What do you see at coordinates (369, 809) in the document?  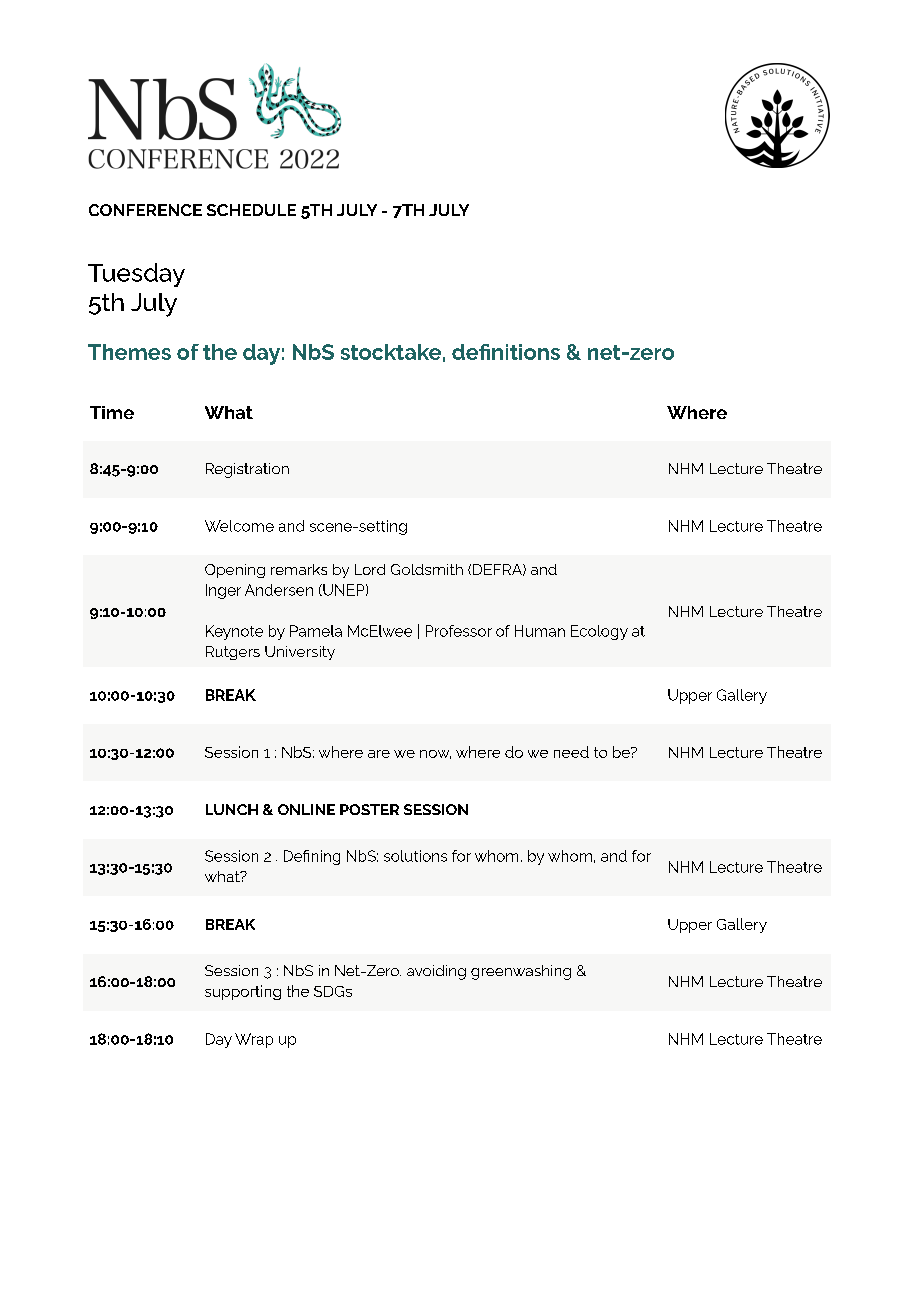 I see `POSTER` at bounding box center [369, 809].
